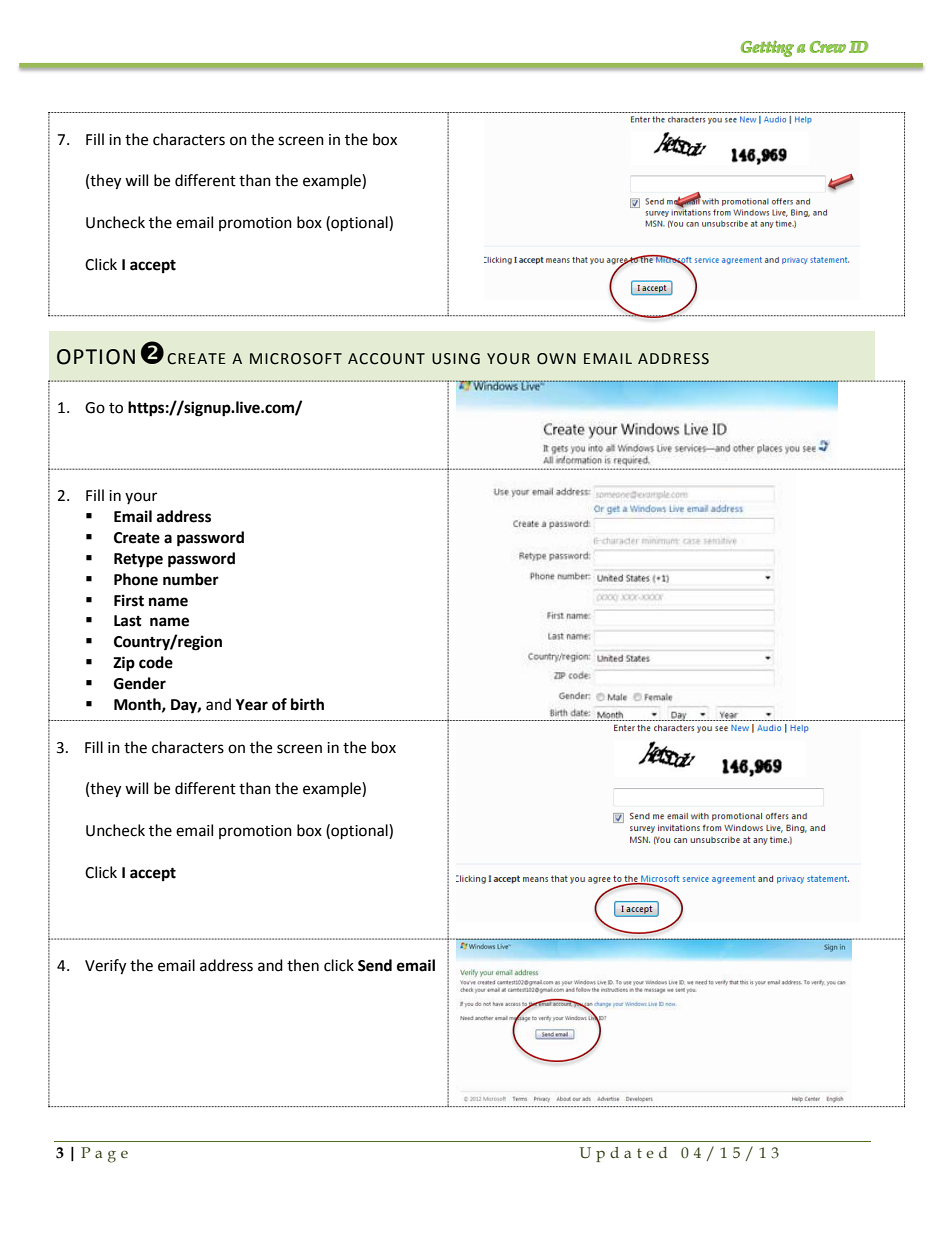  Describe the element at coordinates (124, 664) in the document. I see `Zip` at that location.
